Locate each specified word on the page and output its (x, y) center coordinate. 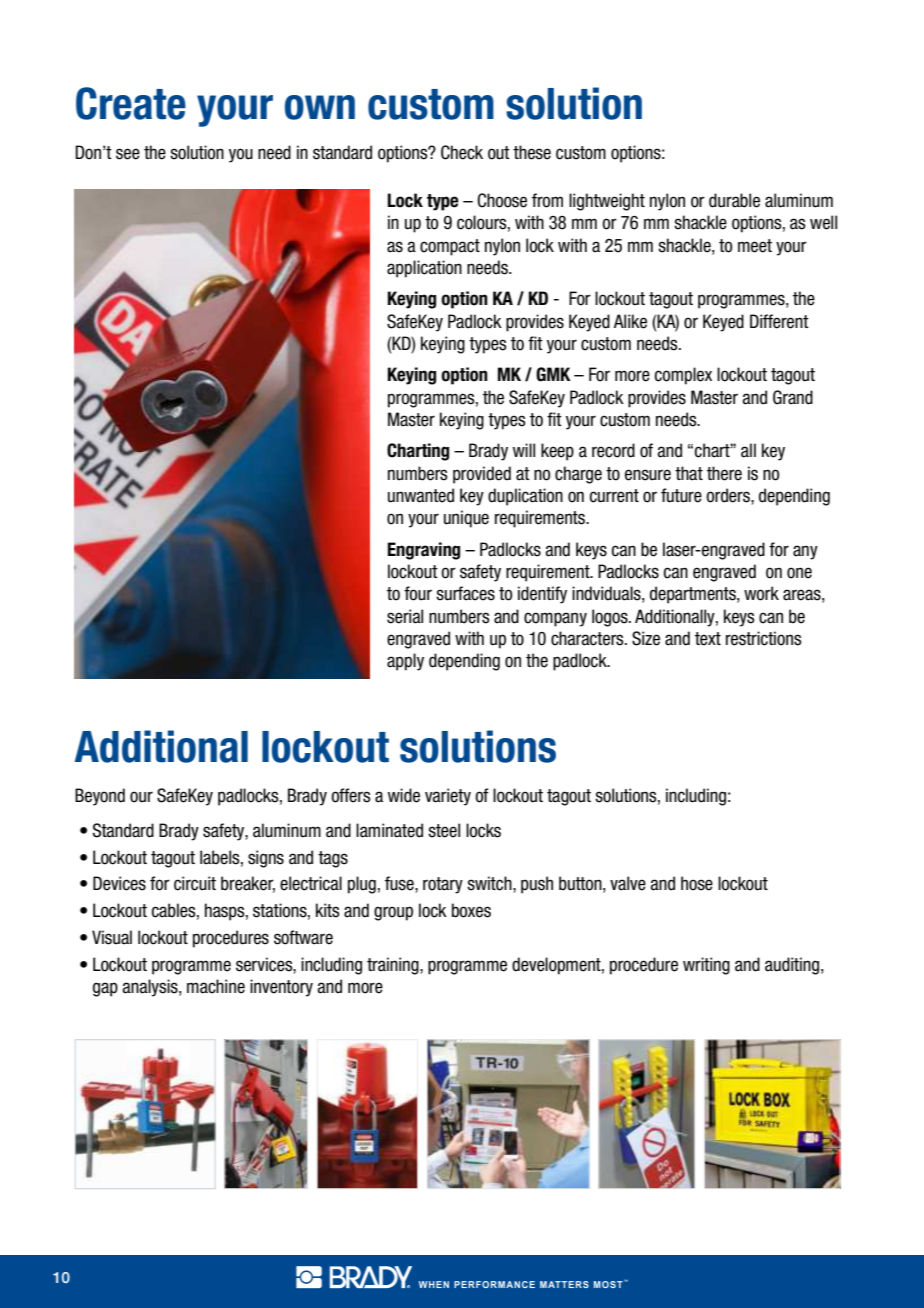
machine (216, 986)
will (524, 450)
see (128, 154)
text (708, 639)
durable (734, 200)
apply (405, 662)
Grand (793, 397)
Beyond (100, 797)
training (394, 966)
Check (462, 152)
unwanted (421, 495)
